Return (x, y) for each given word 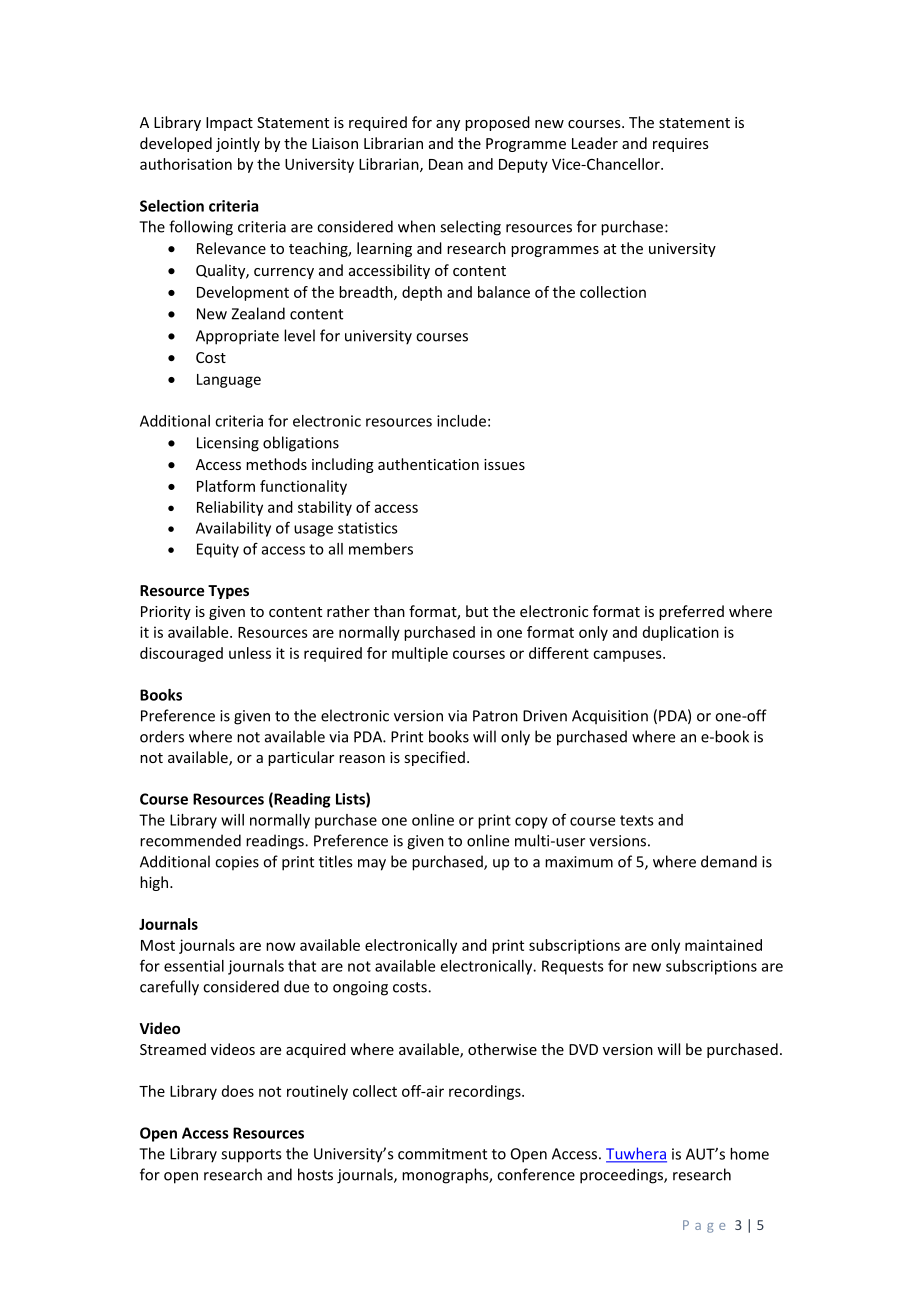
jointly (238, 144)
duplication (681, 633)
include (461, 421)
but (477, 611)
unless (250, 653)
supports (251, 1156)
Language (229, 381)
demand (729, 861)
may (372, 865)
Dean (446, 164)
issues (504, 464)
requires (681, 145)
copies (237, 863)
